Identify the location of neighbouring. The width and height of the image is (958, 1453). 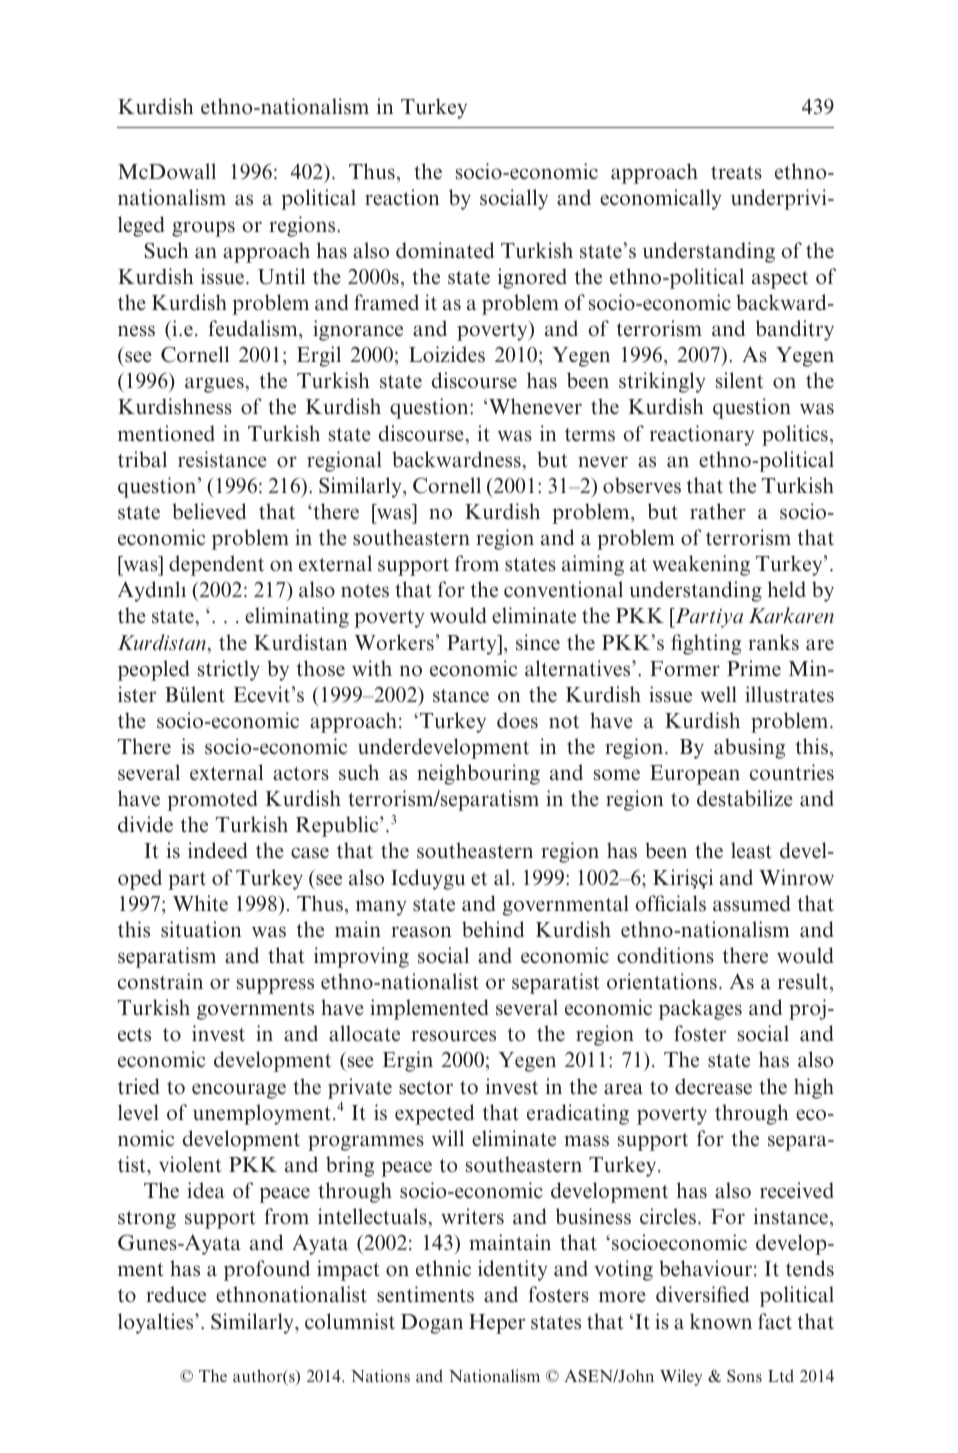
(478, 774).
